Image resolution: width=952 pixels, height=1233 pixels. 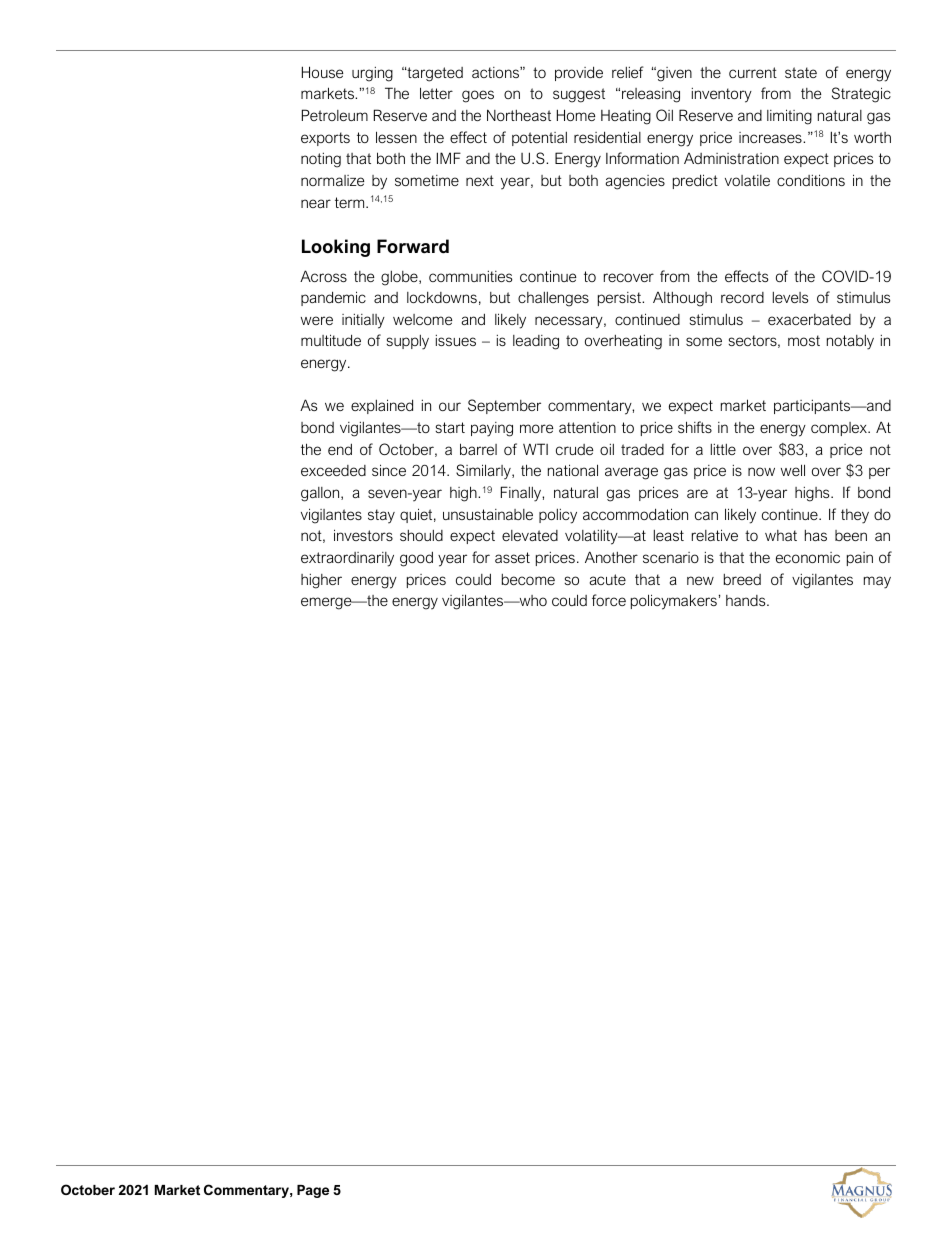 I want to click on suggest, so click(x=579, y=95).
